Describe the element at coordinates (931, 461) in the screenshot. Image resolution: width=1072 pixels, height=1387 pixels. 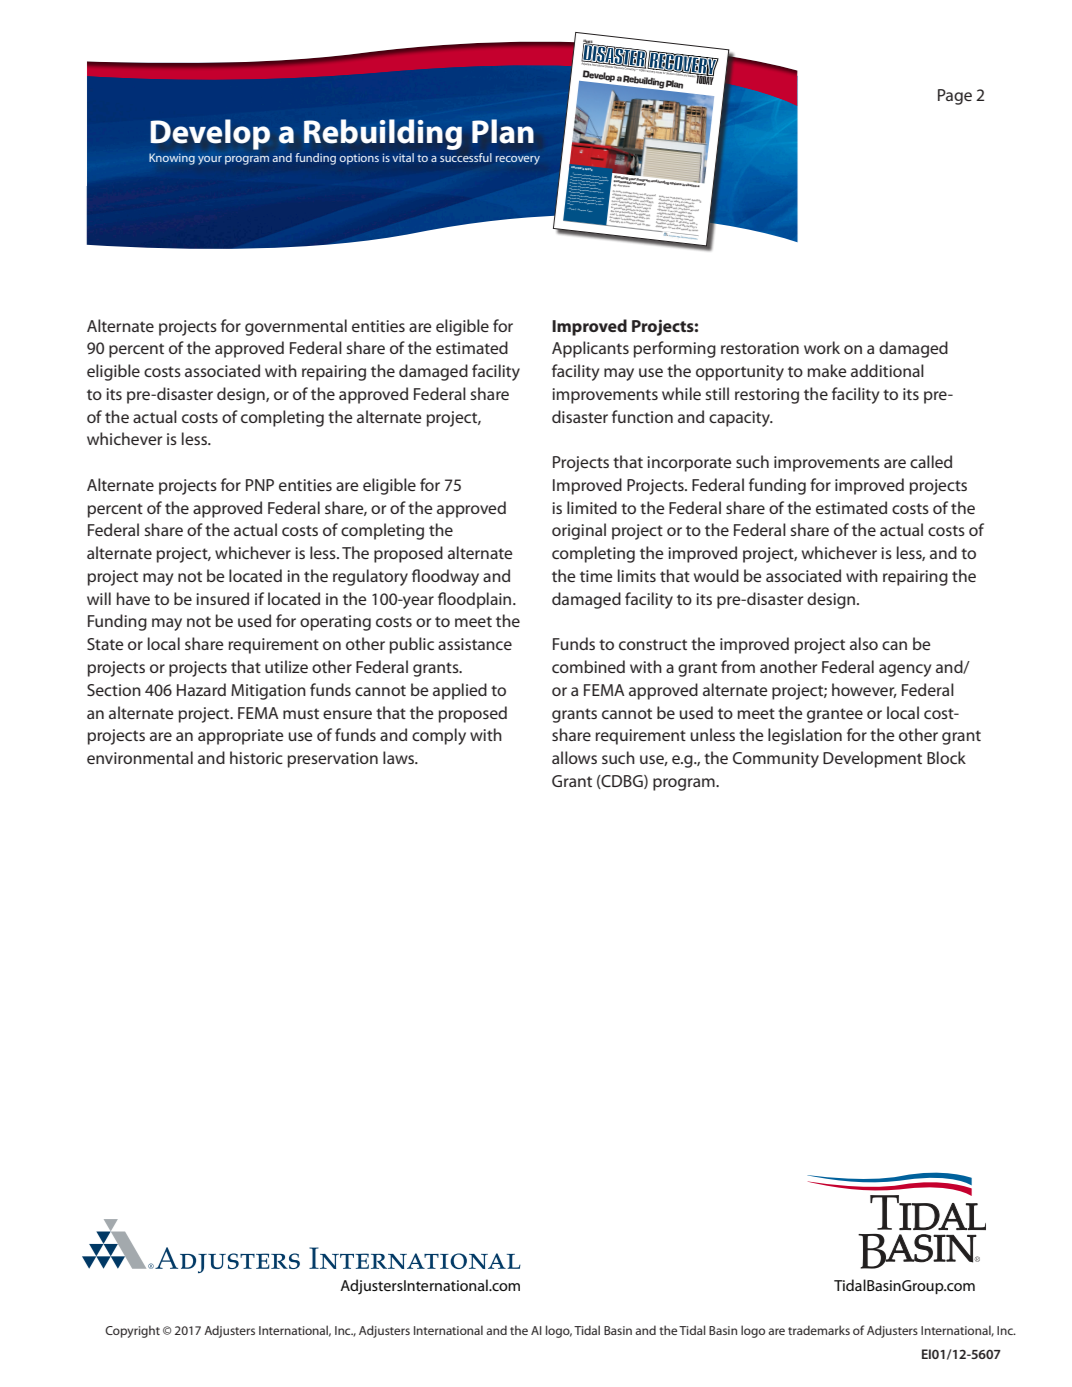
I see `called` at that location.
